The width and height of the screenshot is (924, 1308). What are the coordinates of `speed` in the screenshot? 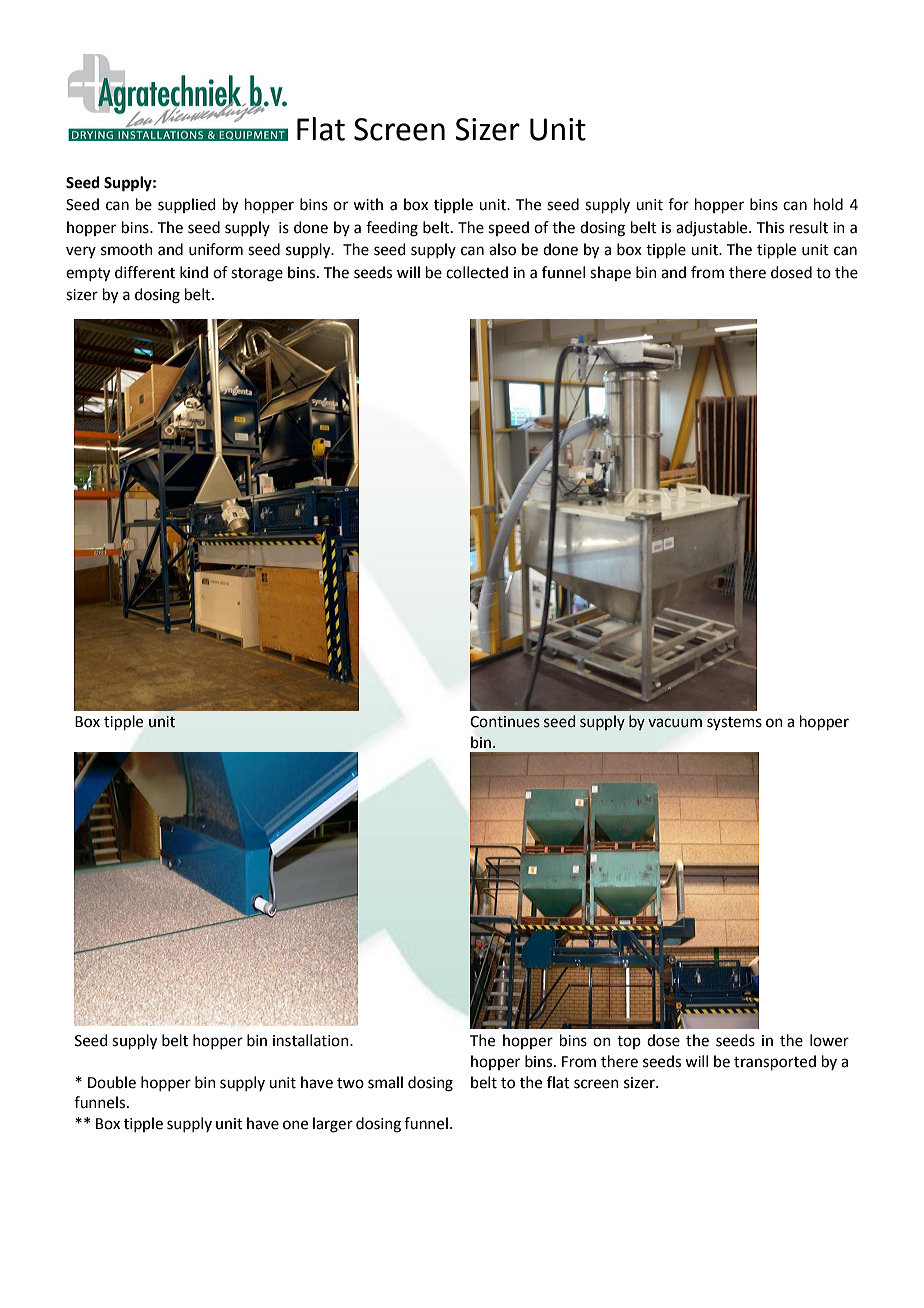 It's located at (508, 228).
